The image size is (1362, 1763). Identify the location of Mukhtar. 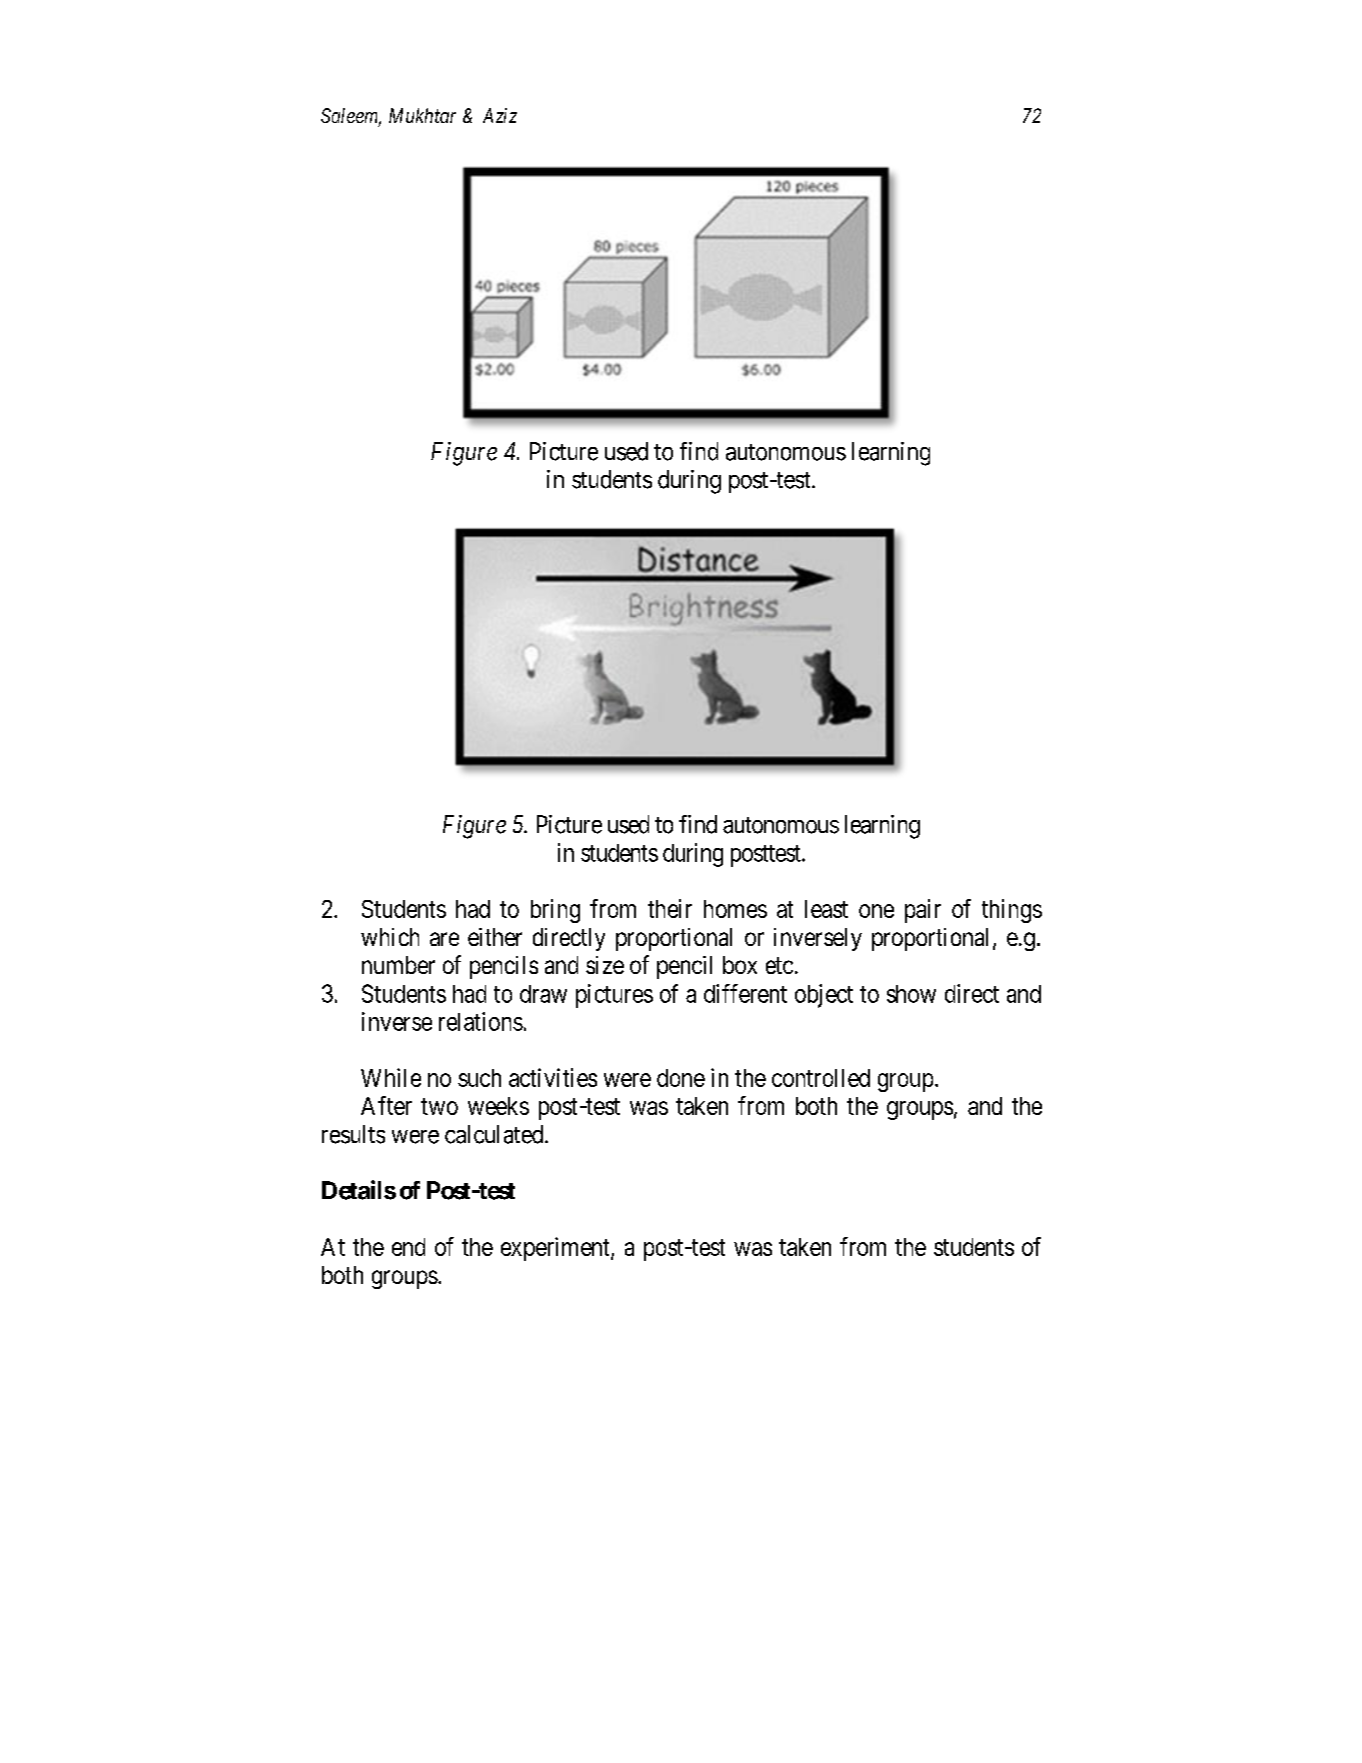
(422, 115).
